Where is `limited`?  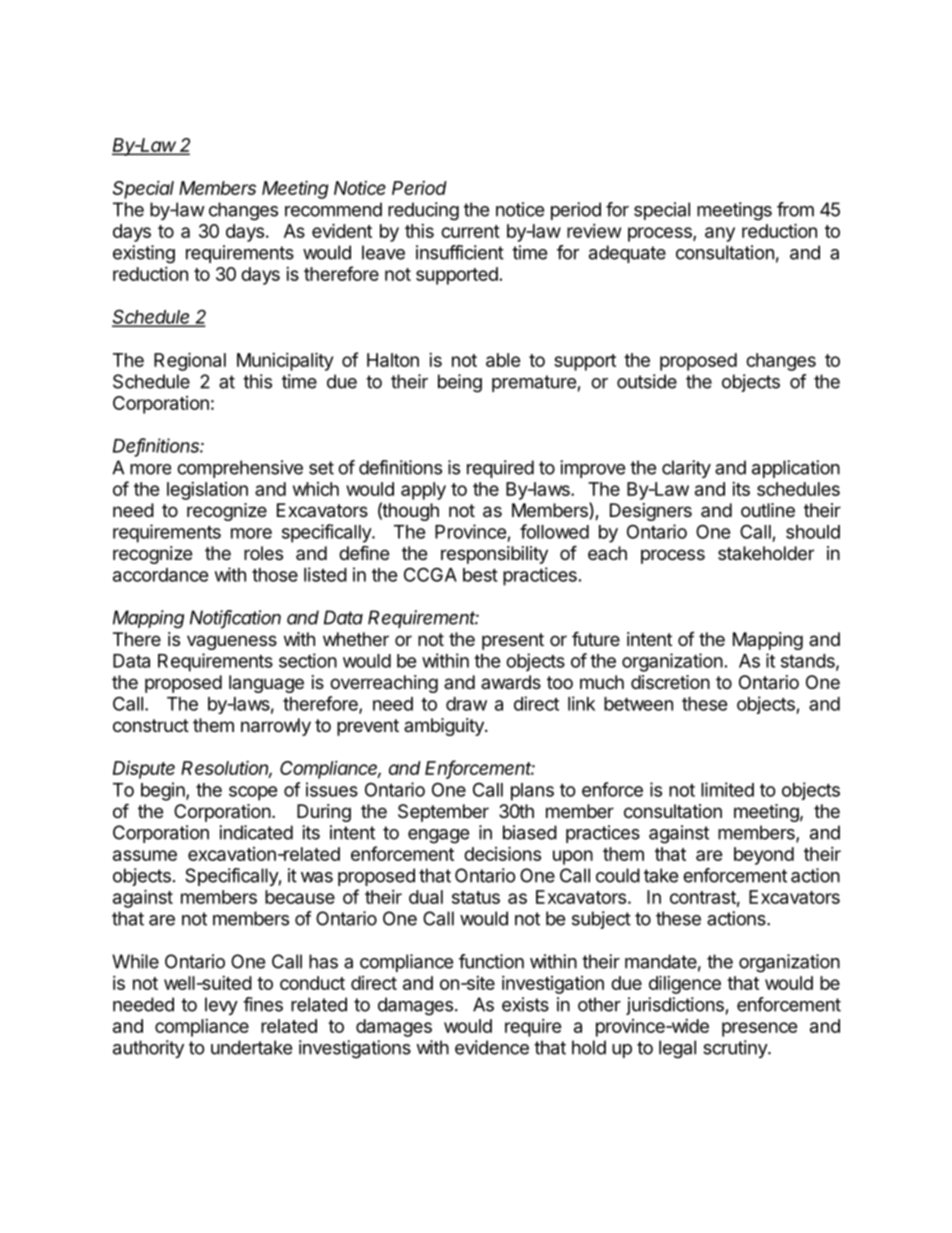
limited is located at coordinates (727, 789).
